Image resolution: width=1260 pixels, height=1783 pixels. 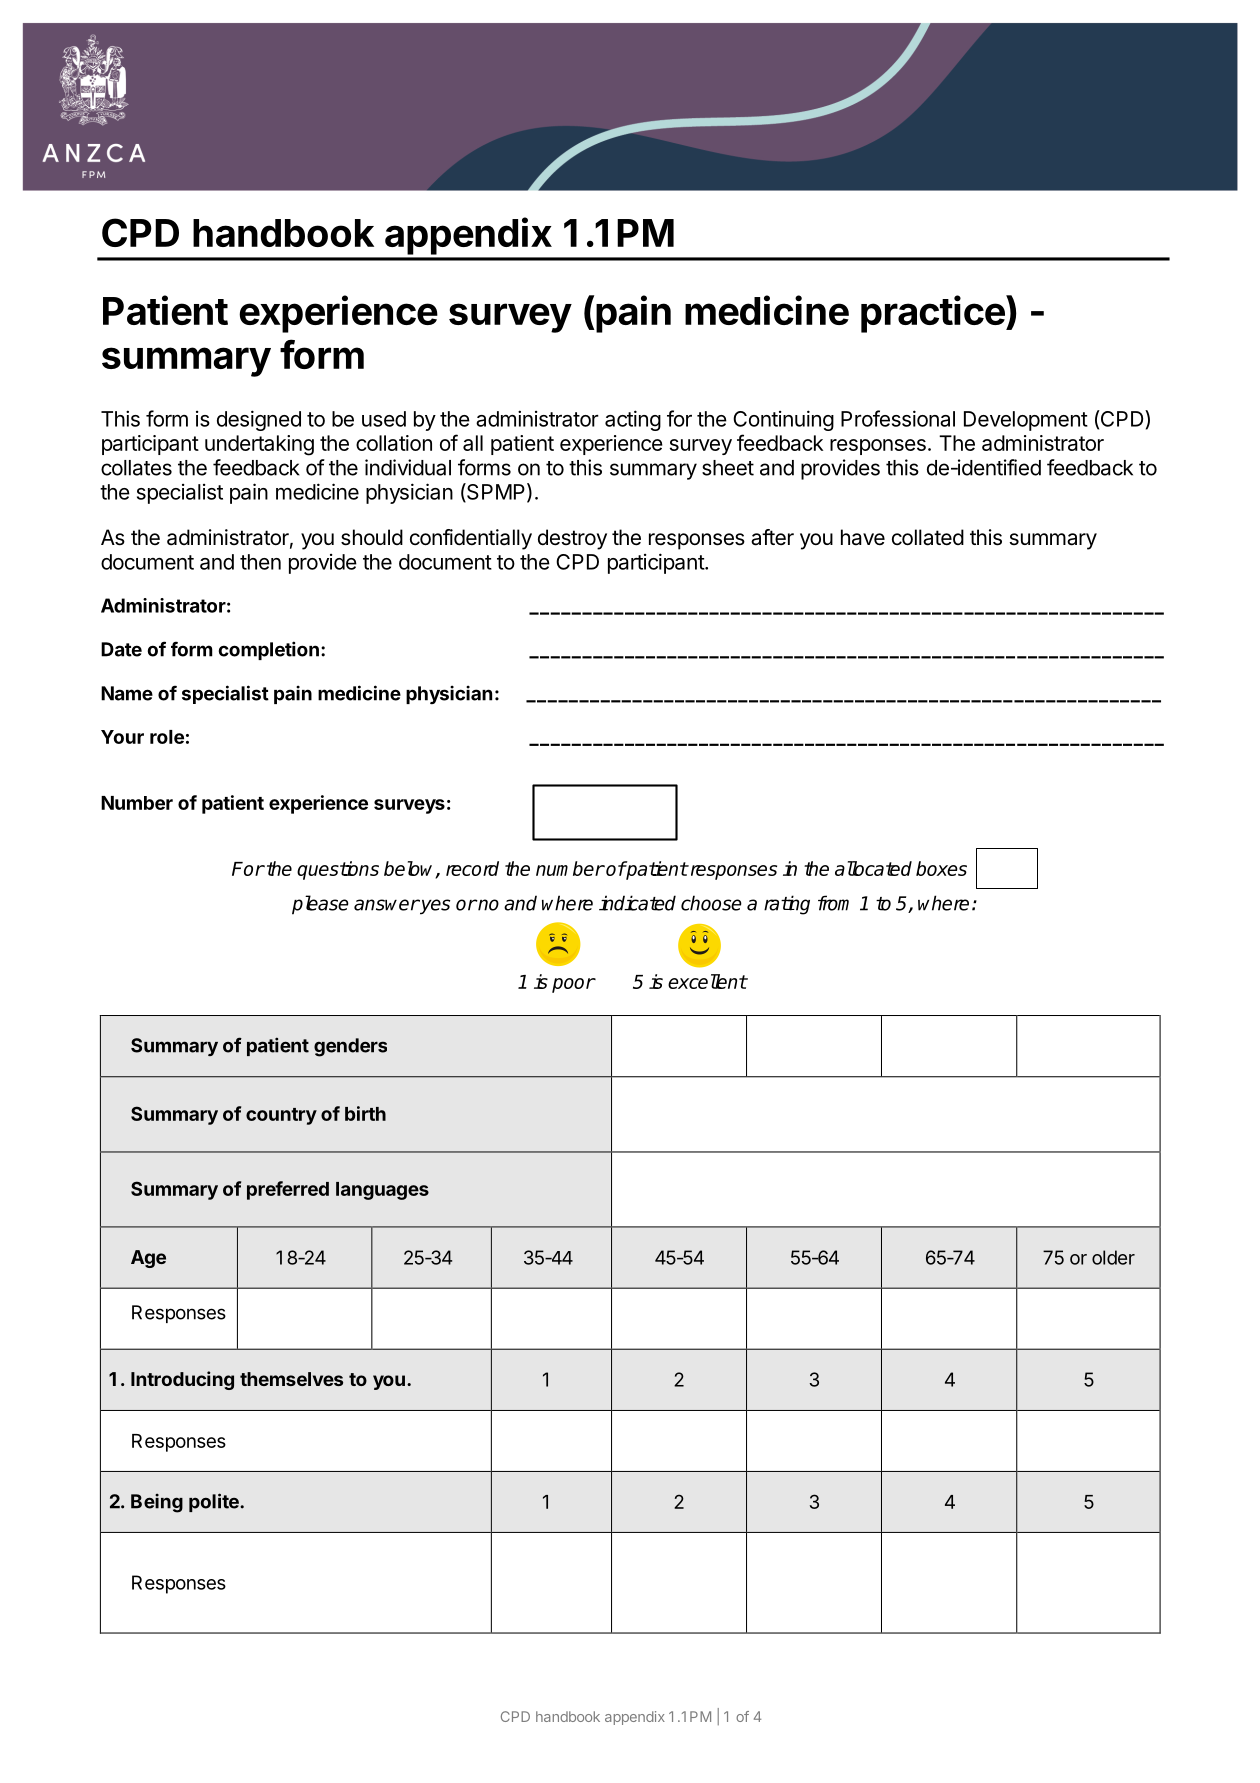 What do you see at coordinates (291, 1379) in the screenshot?
I see `themselves` at bounding box center [291, 1379].
